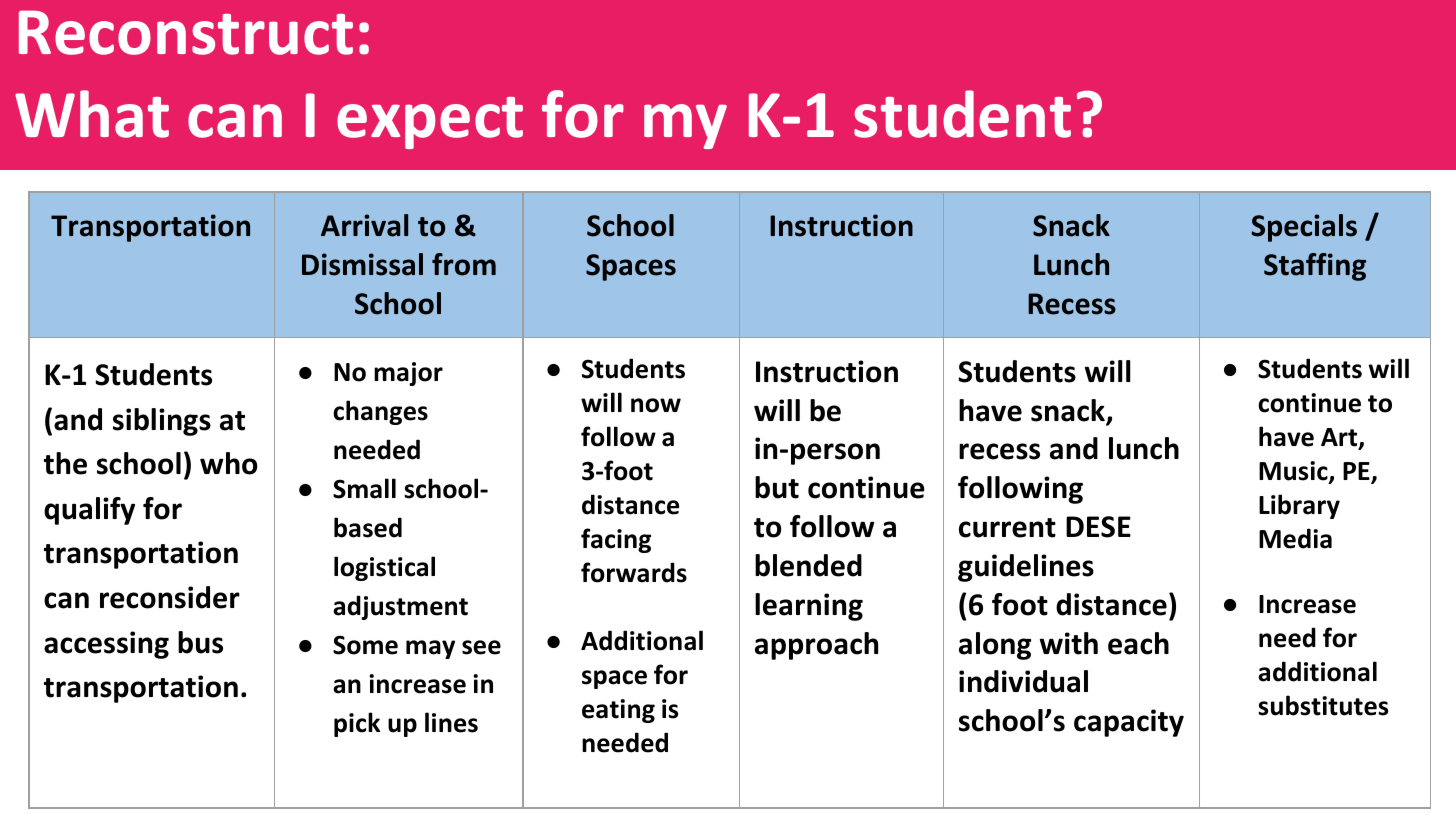 The image size is (1456, 819). Describe the element at coordinates (1098, 527) in the page. I see `DESE` at that location.
